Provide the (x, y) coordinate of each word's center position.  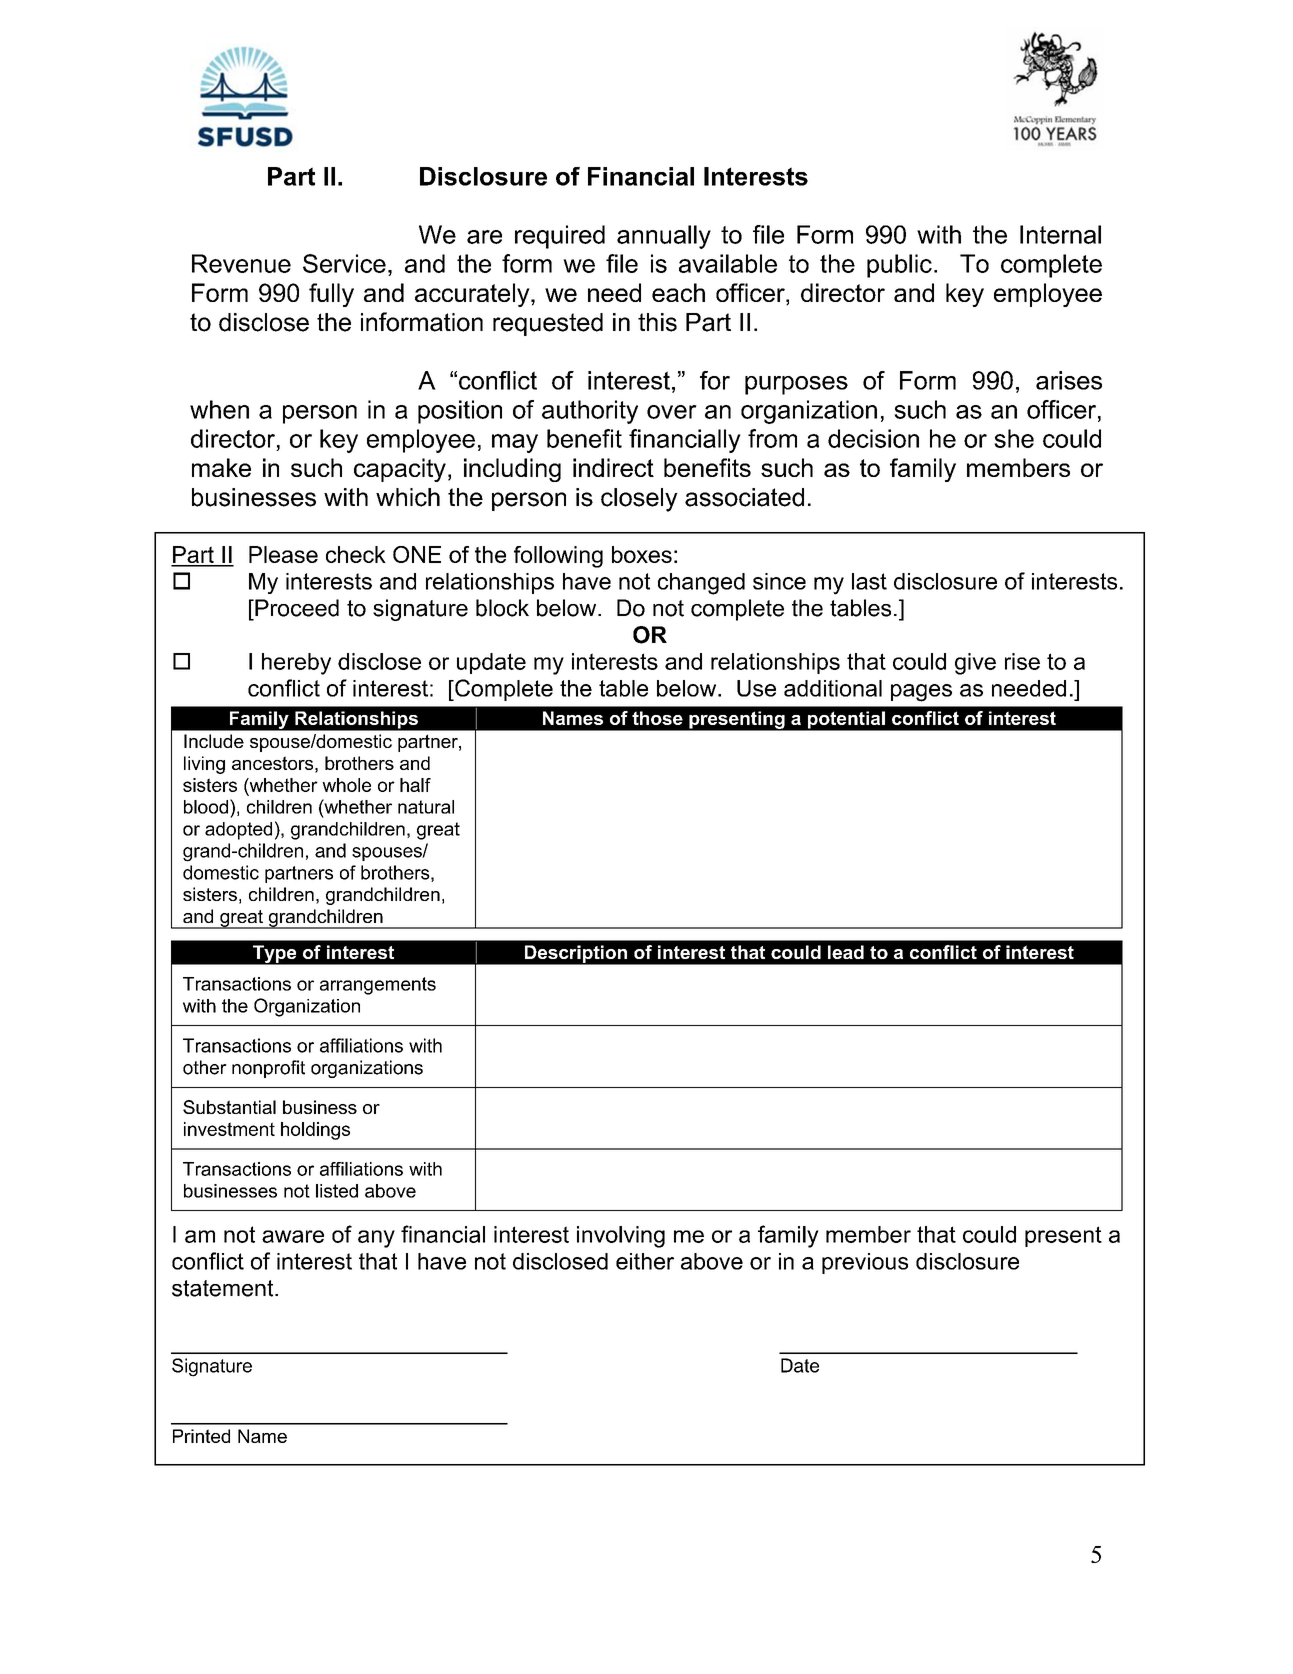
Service (344, 263)
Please (283, 554)
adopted (238, 831)
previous (865, 1263)
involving (621, 1237)
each (678, 292)
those (657, 718)
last (869, 581)
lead (846, 952)
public (899, 266)
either (645, 1261)
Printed (201, 1436)
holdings (315, 1131)
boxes (642, 554)
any (376, 1239)
